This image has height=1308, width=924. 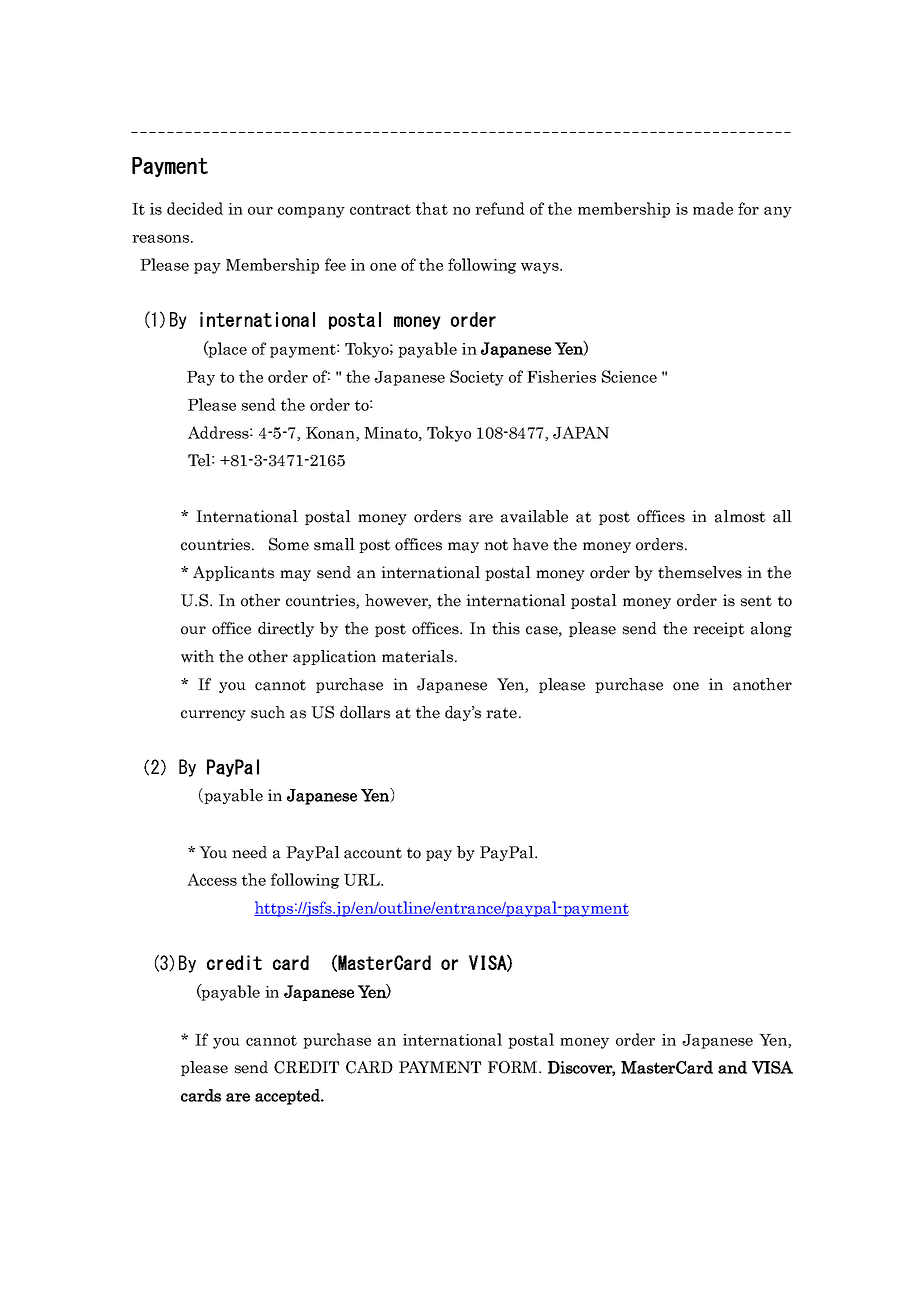 What do you see at coordinates (363, 880) in the image?
I see `URL` at bounding box center [363, 880].
